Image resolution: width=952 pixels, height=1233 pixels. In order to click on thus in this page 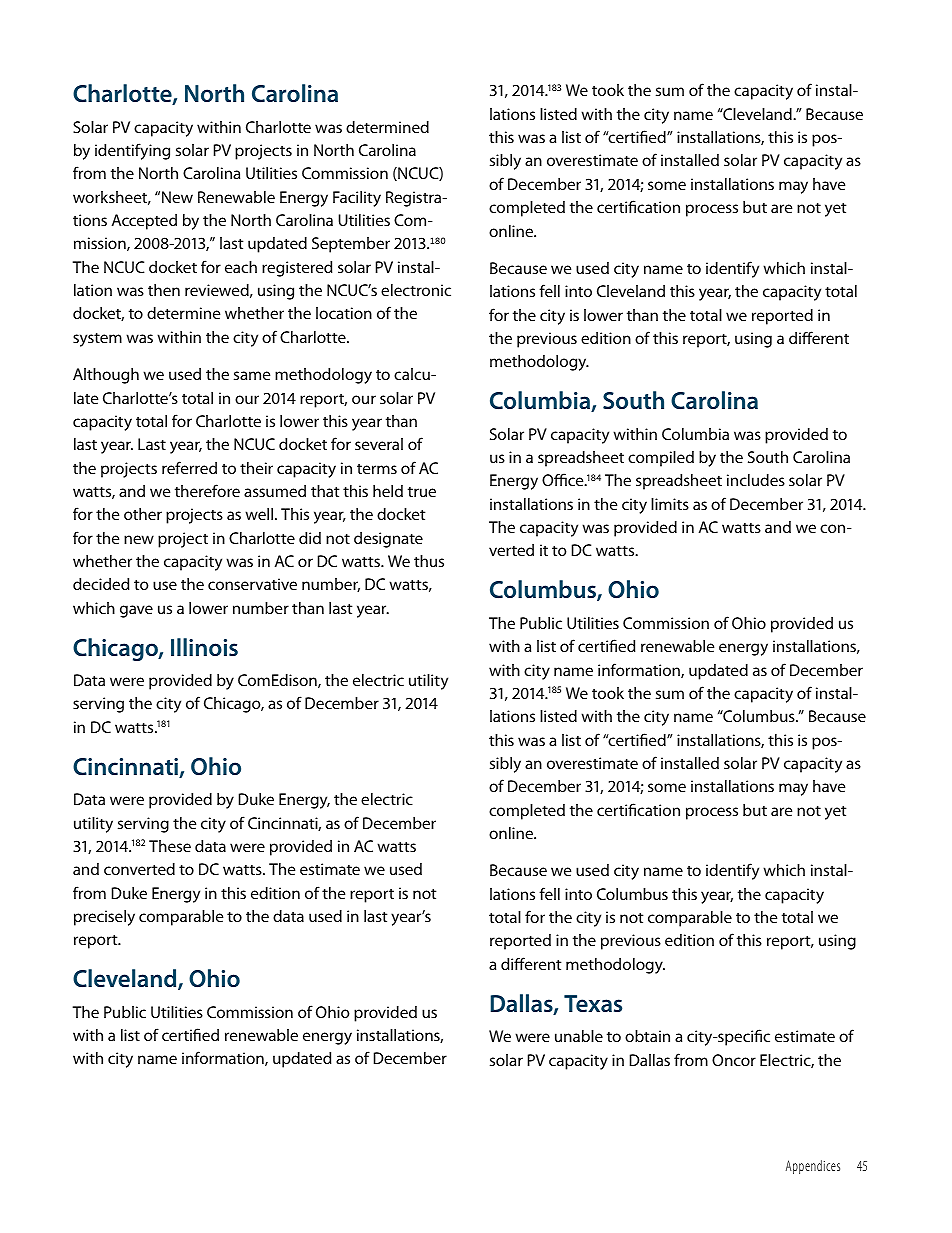, I will do `click(429, 561)`.
